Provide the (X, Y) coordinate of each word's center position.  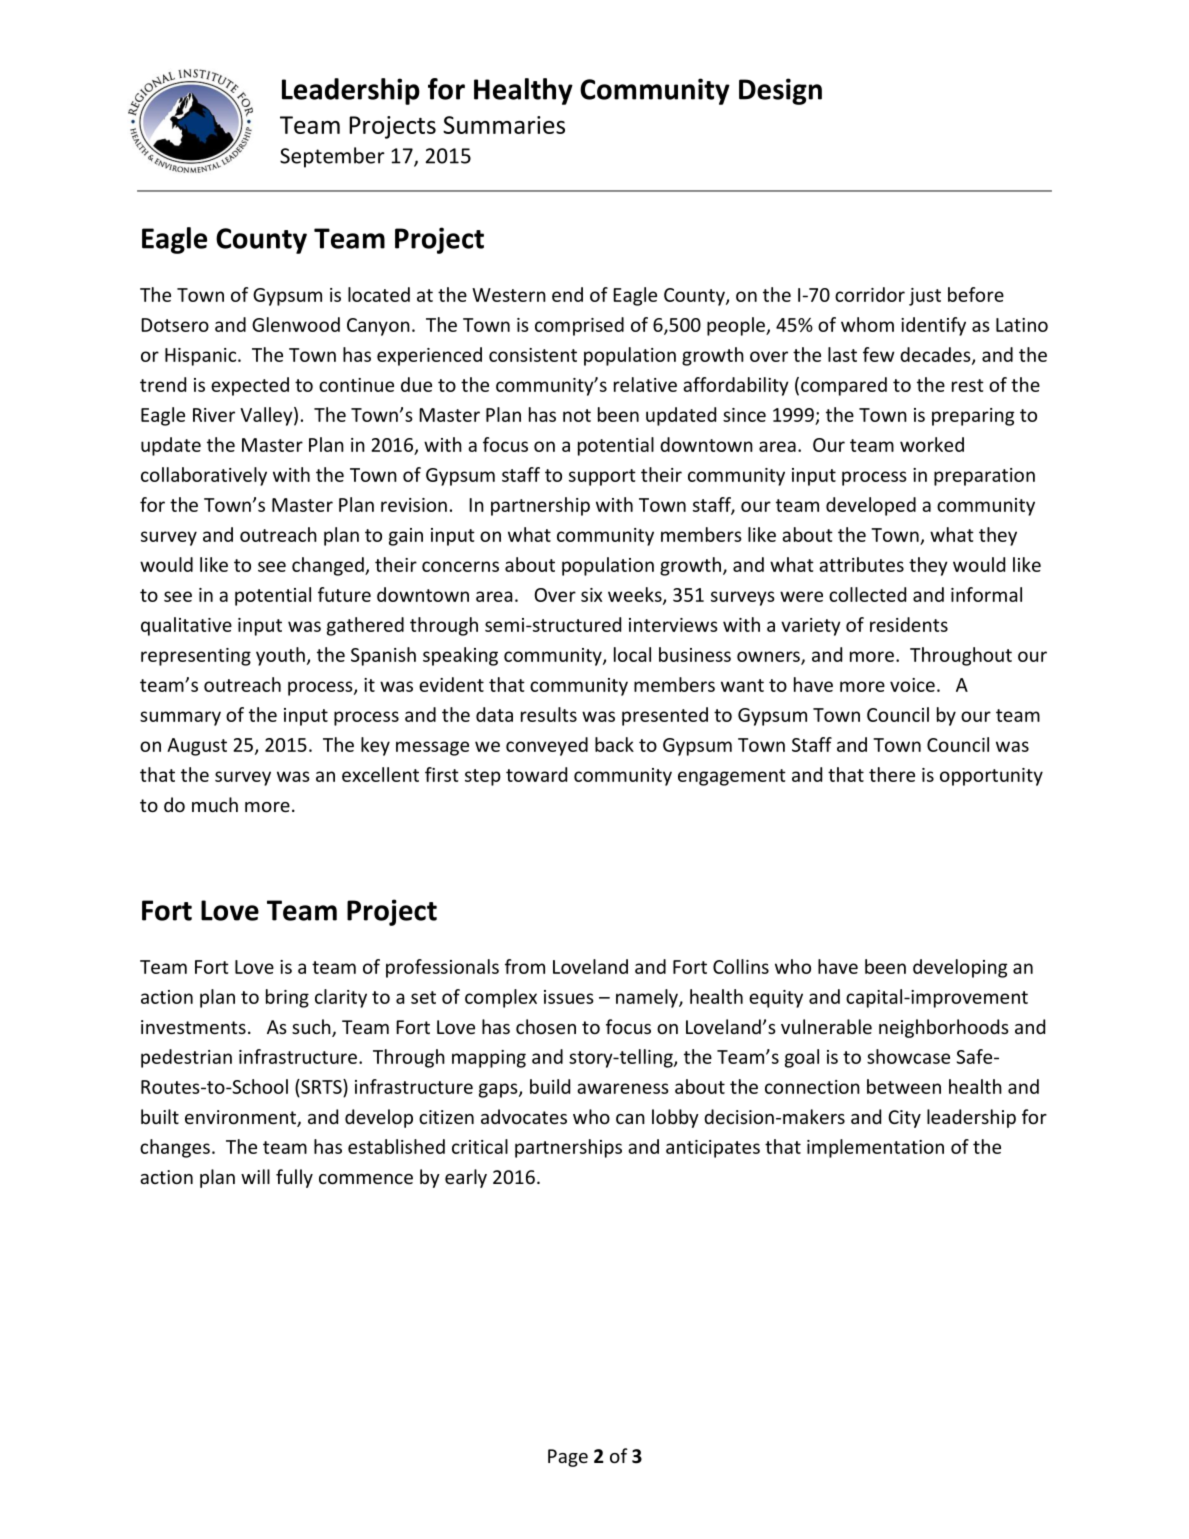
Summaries (504, 125)
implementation (875, 1148)
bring (287, 998)
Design (780, 91)
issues (569, 997)
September (332, 157)
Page (568, 1458)
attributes (861, 564)
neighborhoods (944, 1028)
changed (329, 566)
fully (294, 1178)
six (591, 595)
